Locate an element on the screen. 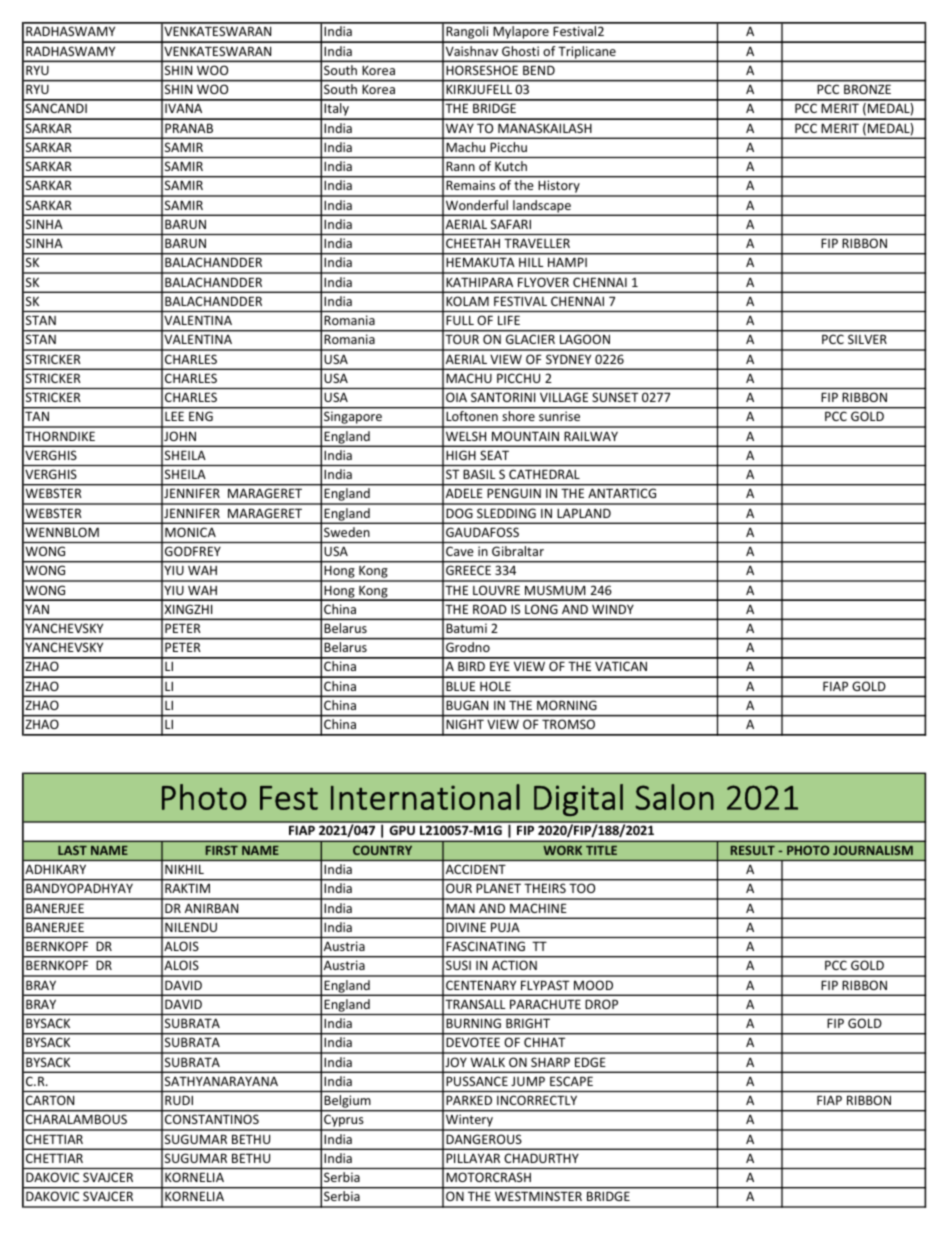 The image size is (952, 1233). GODFREY is located at coordinates (193, 551).
